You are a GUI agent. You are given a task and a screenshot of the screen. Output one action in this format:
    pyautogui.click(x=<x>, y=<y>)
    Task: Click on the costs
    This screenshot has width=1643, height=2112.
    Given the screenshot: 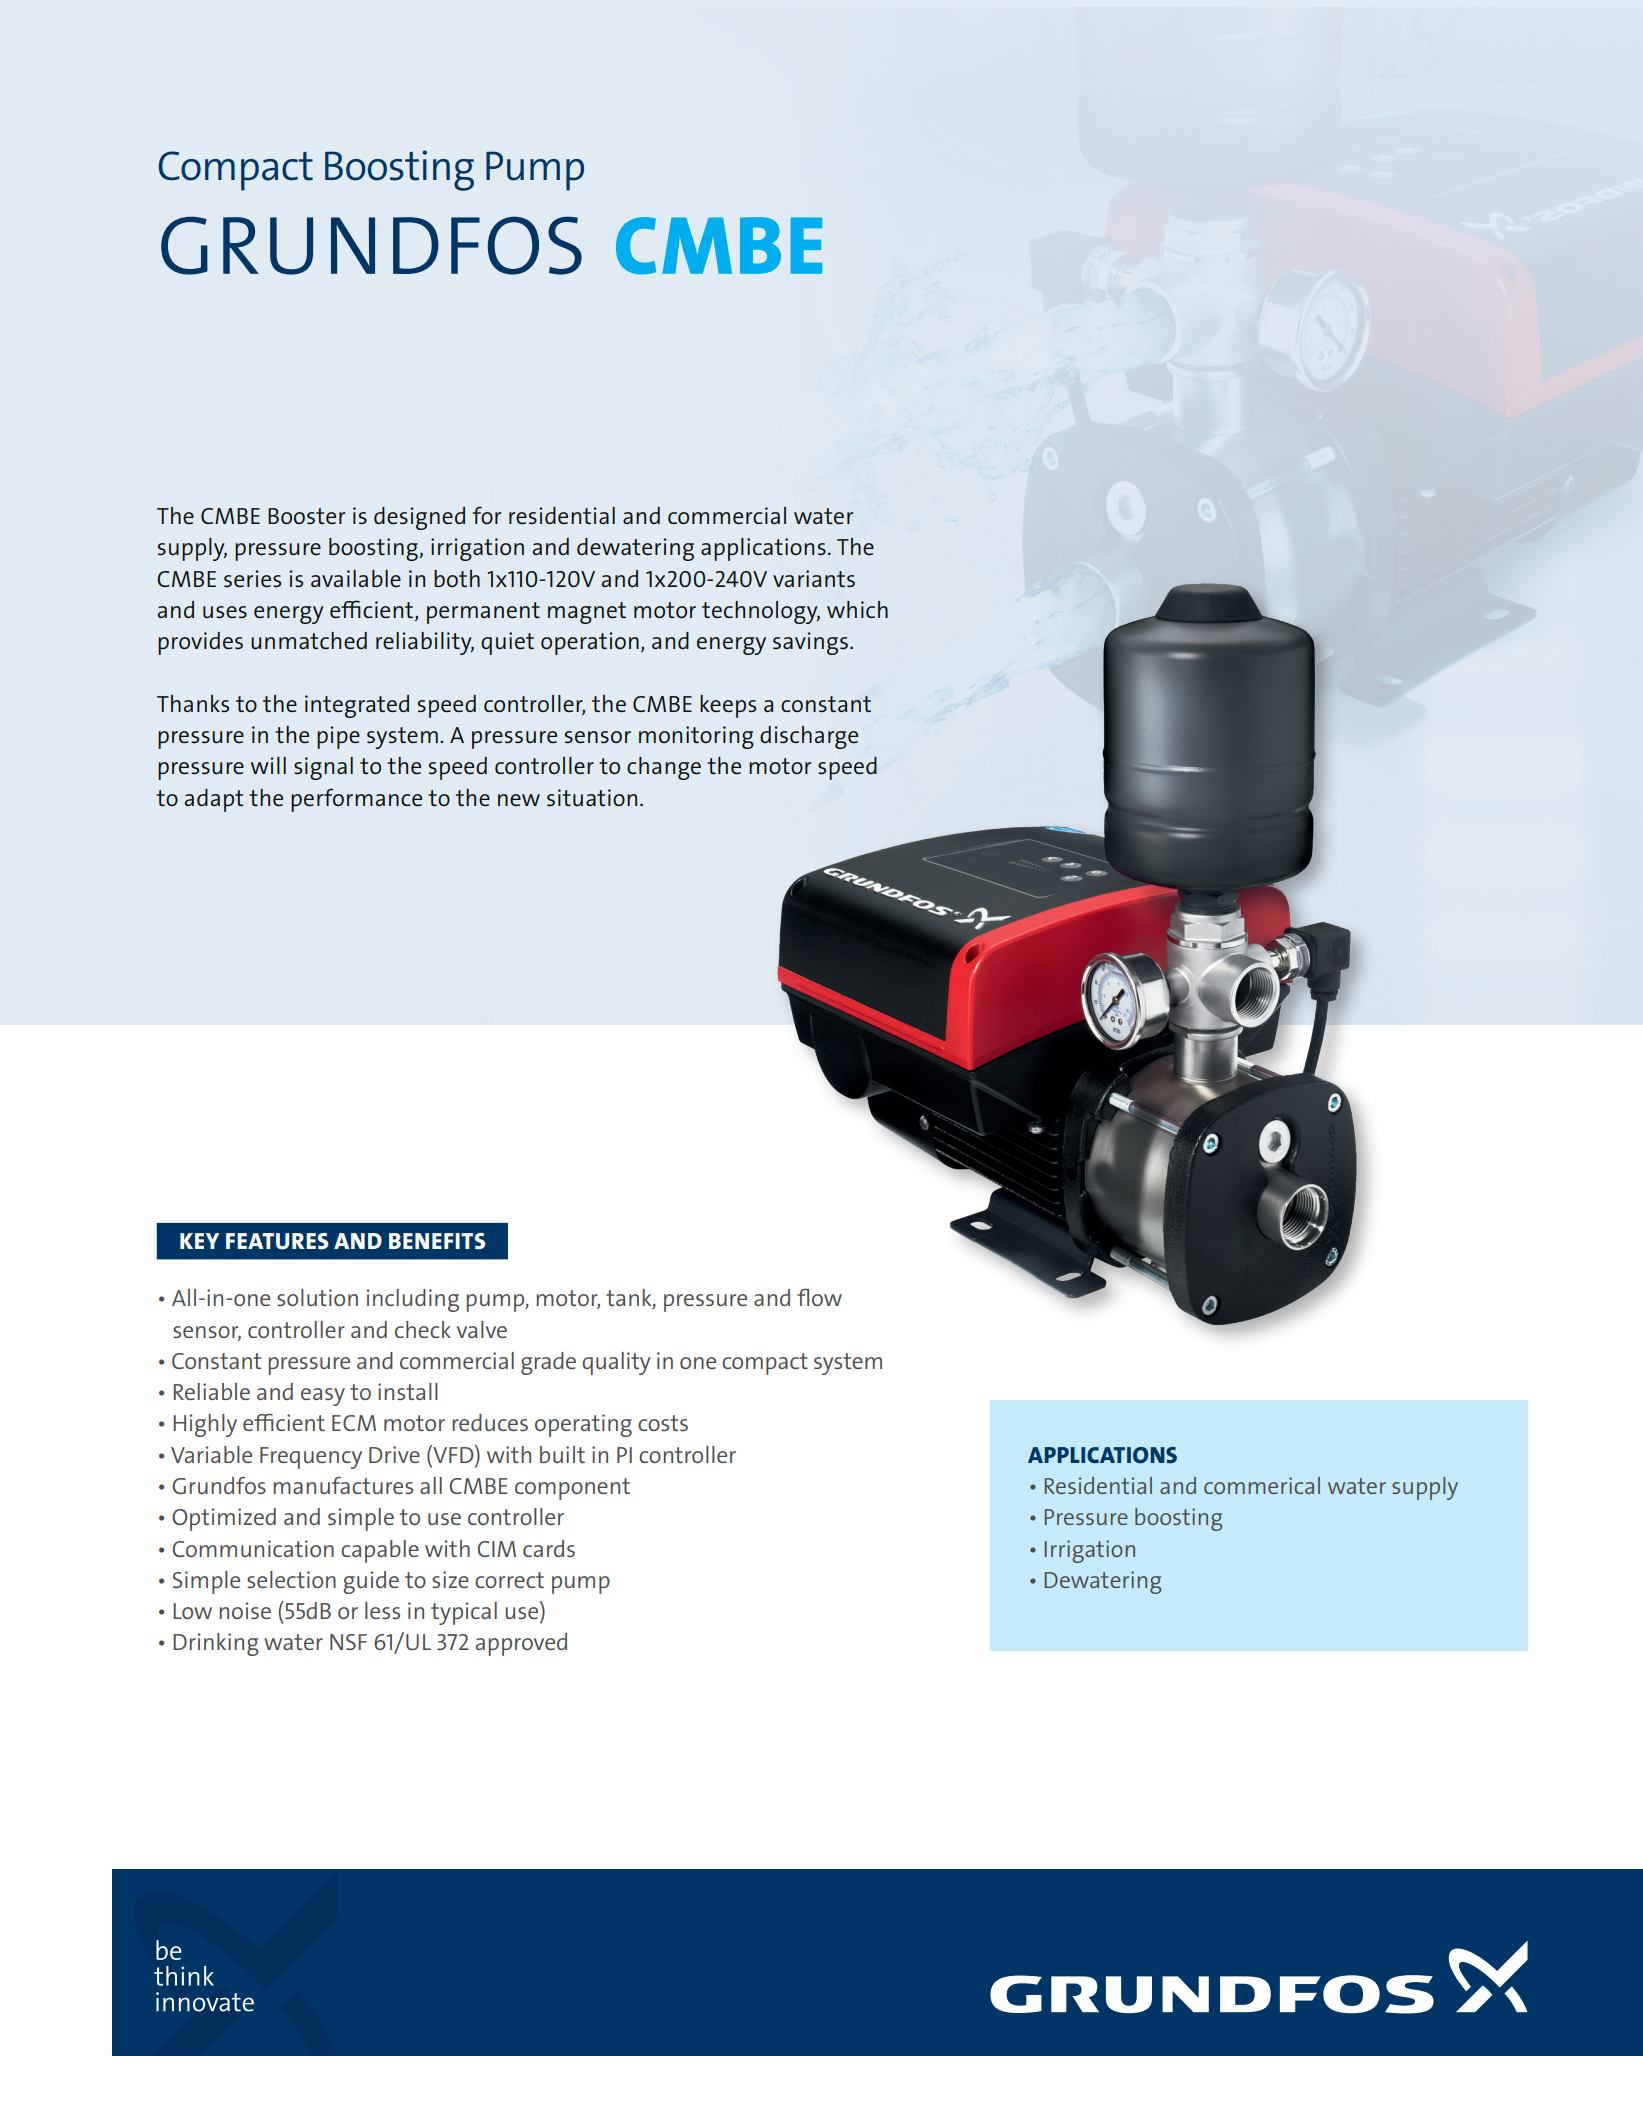 What is the action you would take?
    pyautogui.click(x=663, y=1423)
